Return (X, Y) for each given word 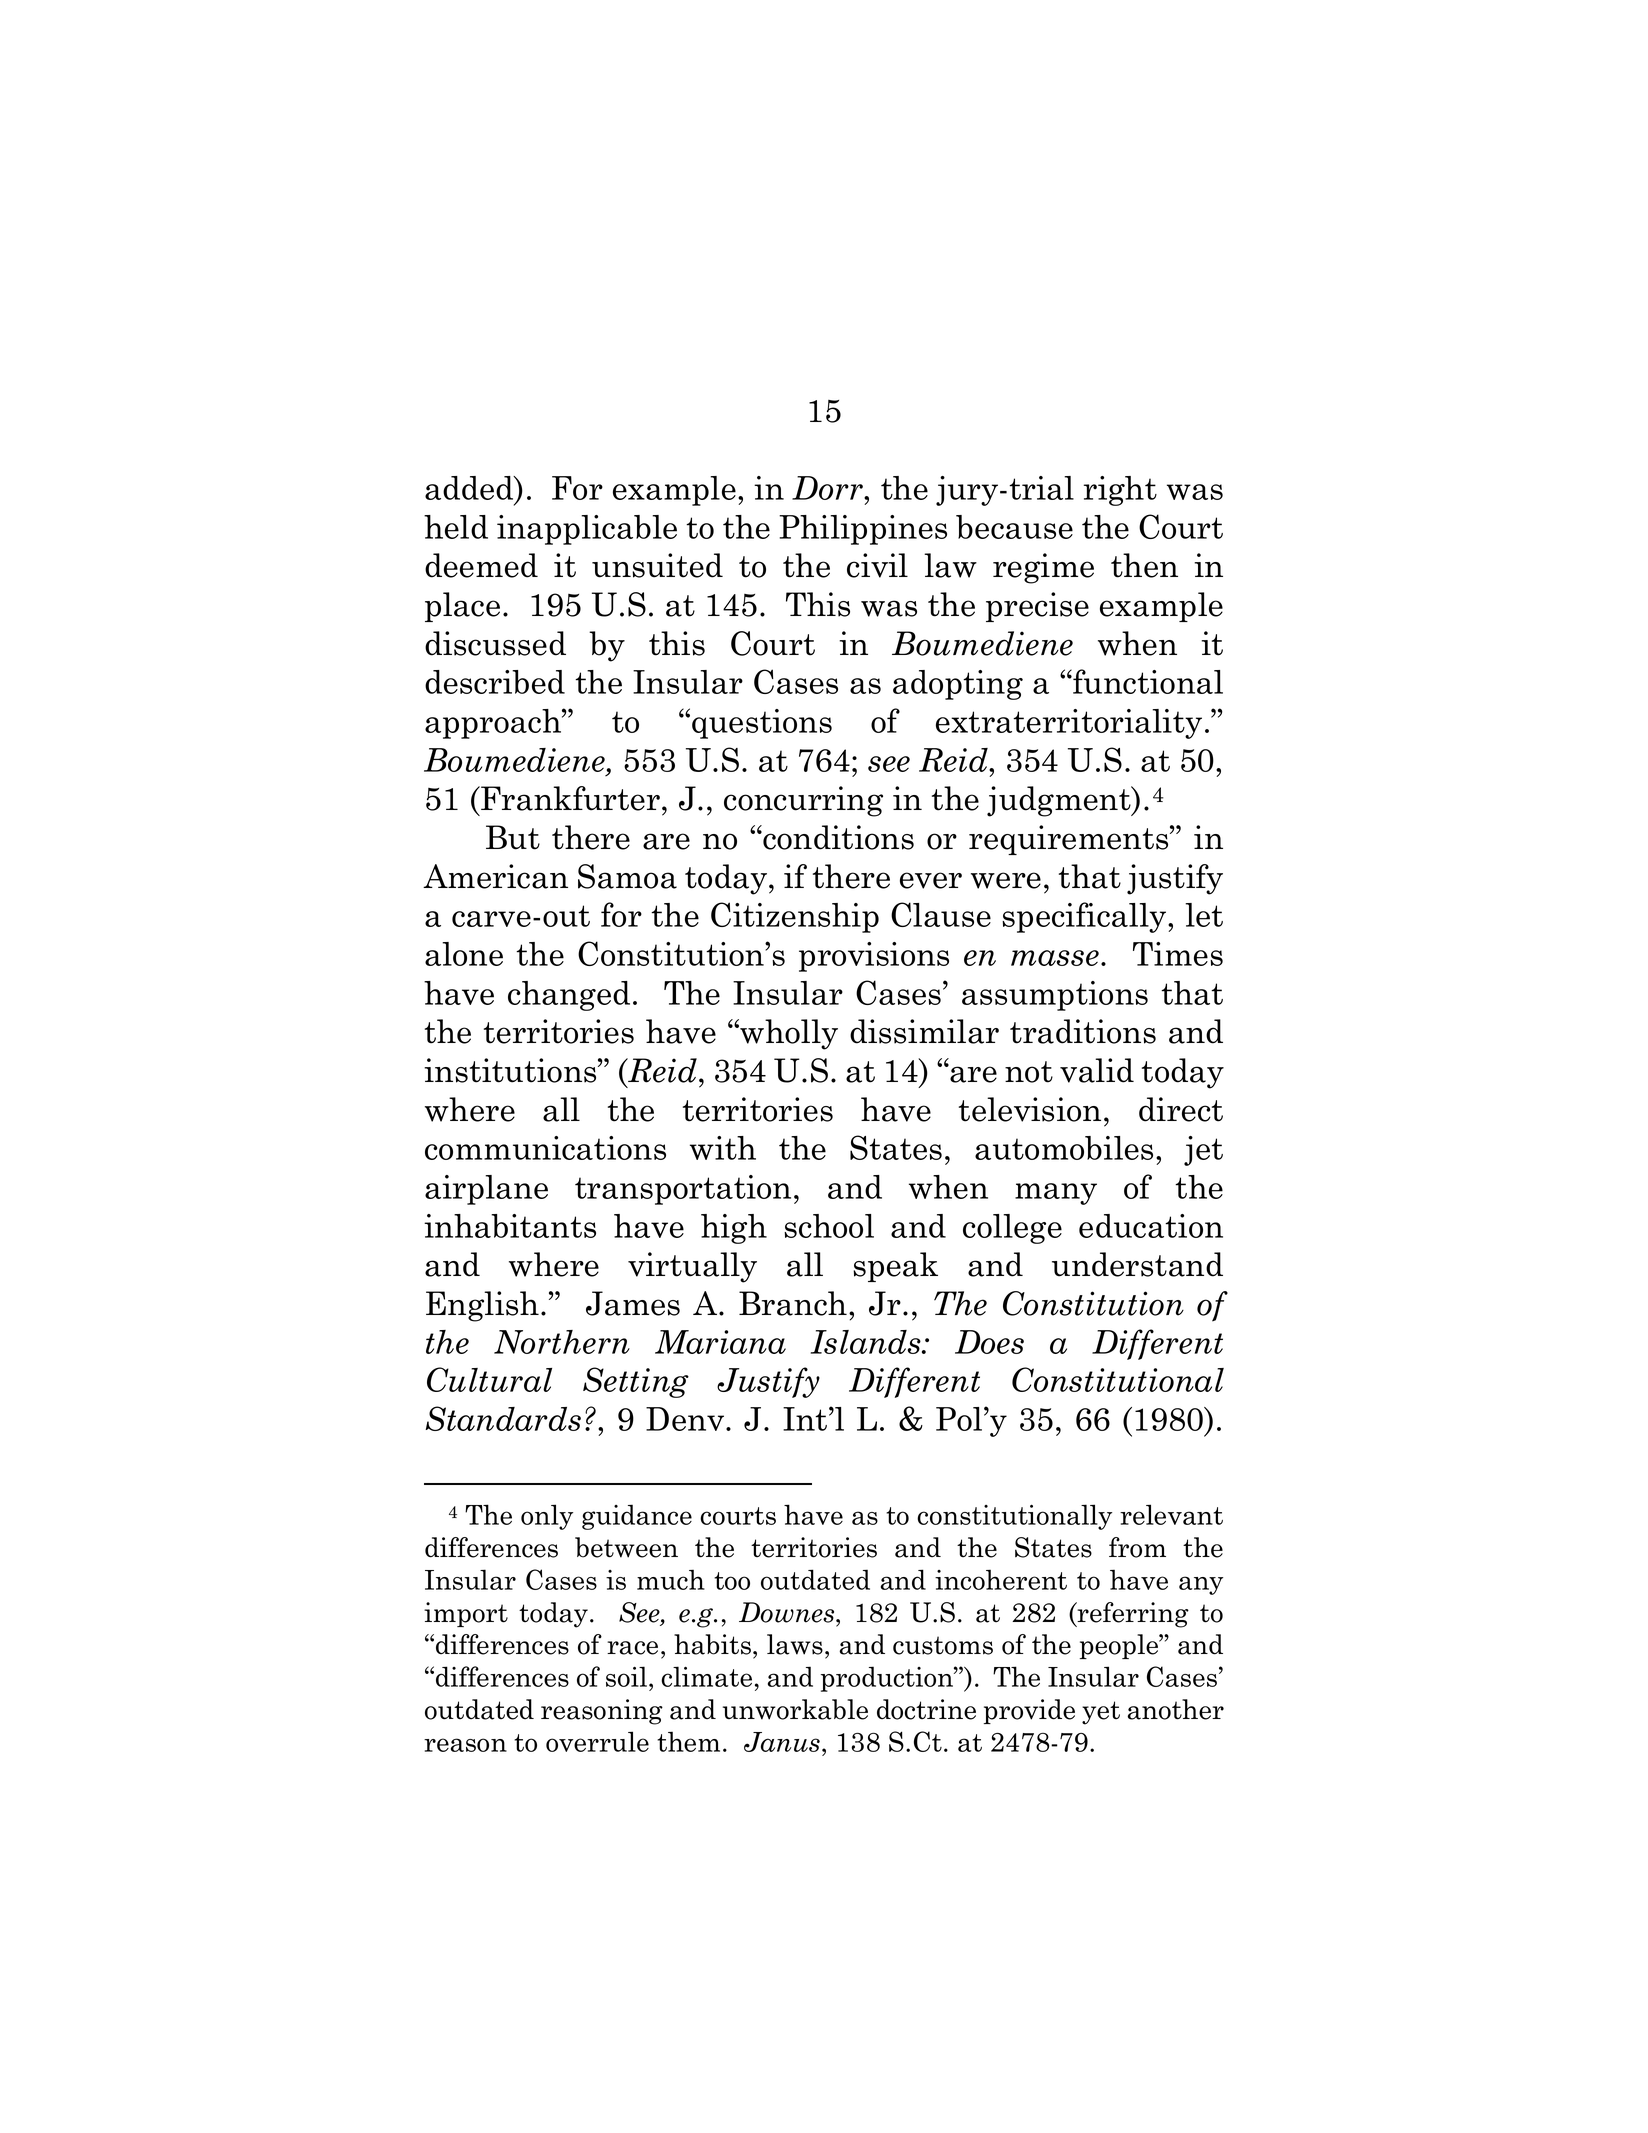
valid (1097, 1070)
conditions (837, 837)
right (1120, 491)
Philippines (863, 530)
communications (545, 1148)
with (723, 1148)
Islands (867, 1342)
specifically (1085, 917)
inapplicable (587, 530)
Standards (503, 1418)
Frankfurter (569, 798)
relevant (1171, 1514)
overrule (597, 1741)
